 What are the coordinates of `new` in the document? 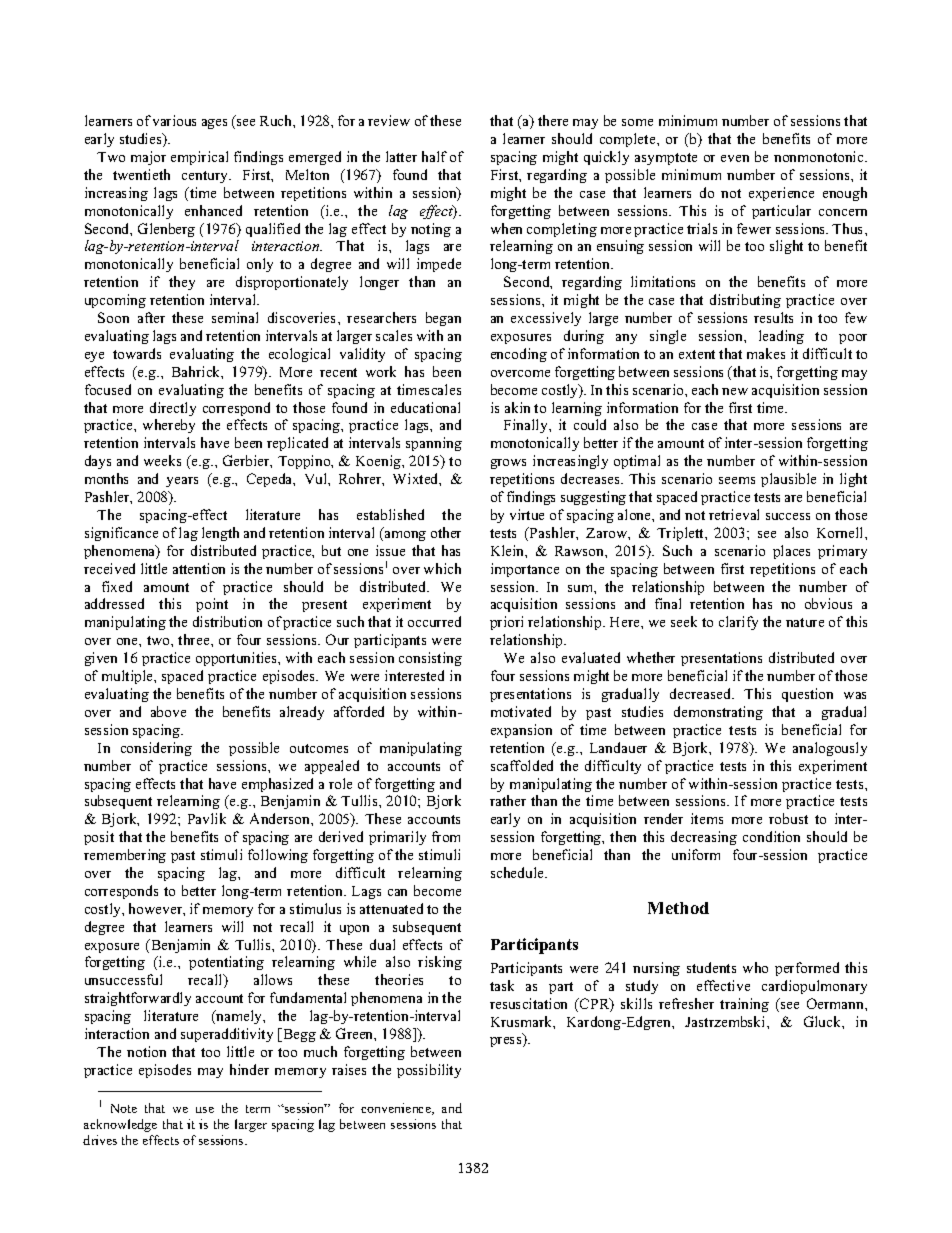 It's located at (735, 391).
